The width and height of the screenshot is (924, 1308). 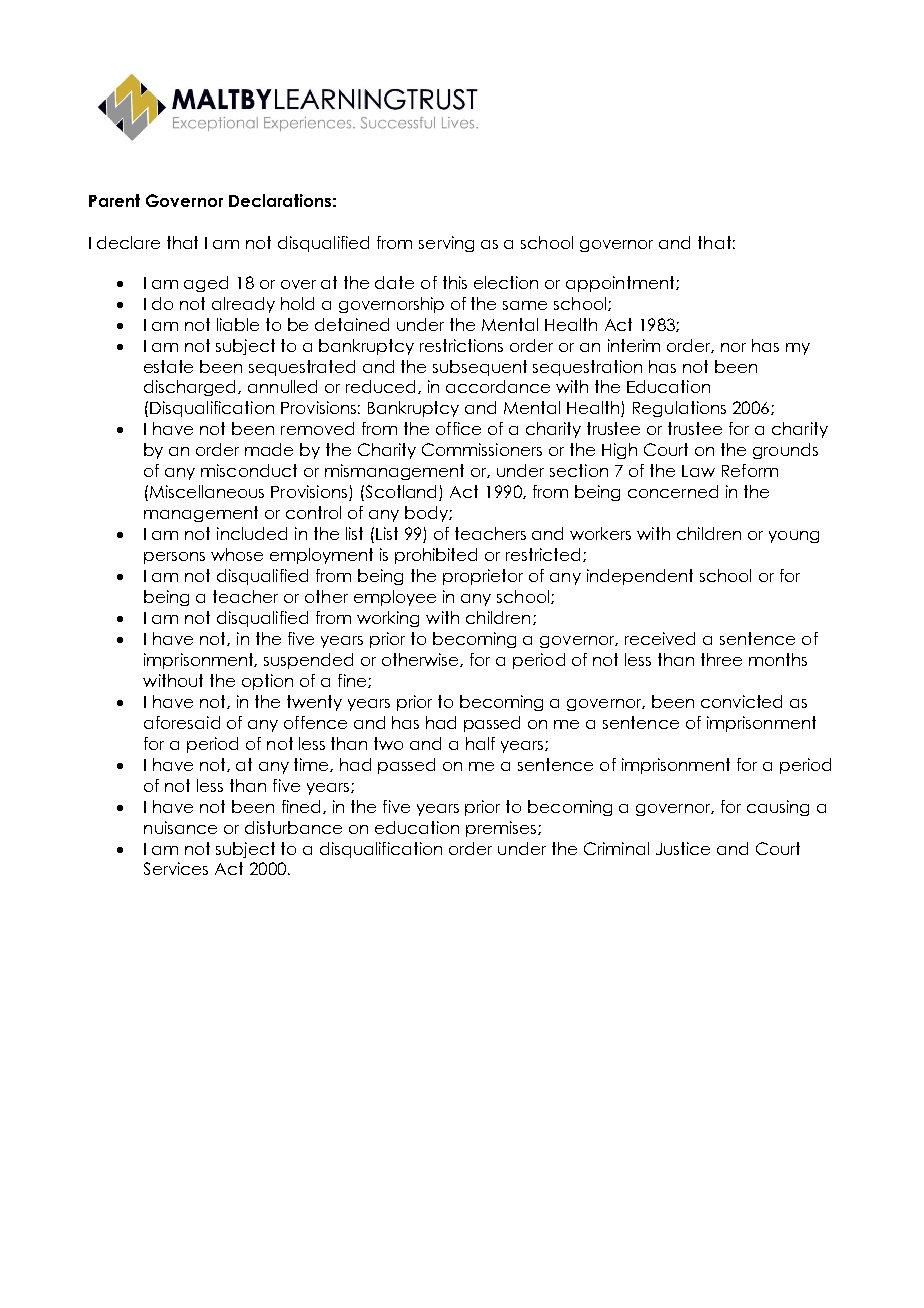 What do you see at coordinates (621, 284) in the screenshot?
I see `appointment` at bounding box center [621, 284].
